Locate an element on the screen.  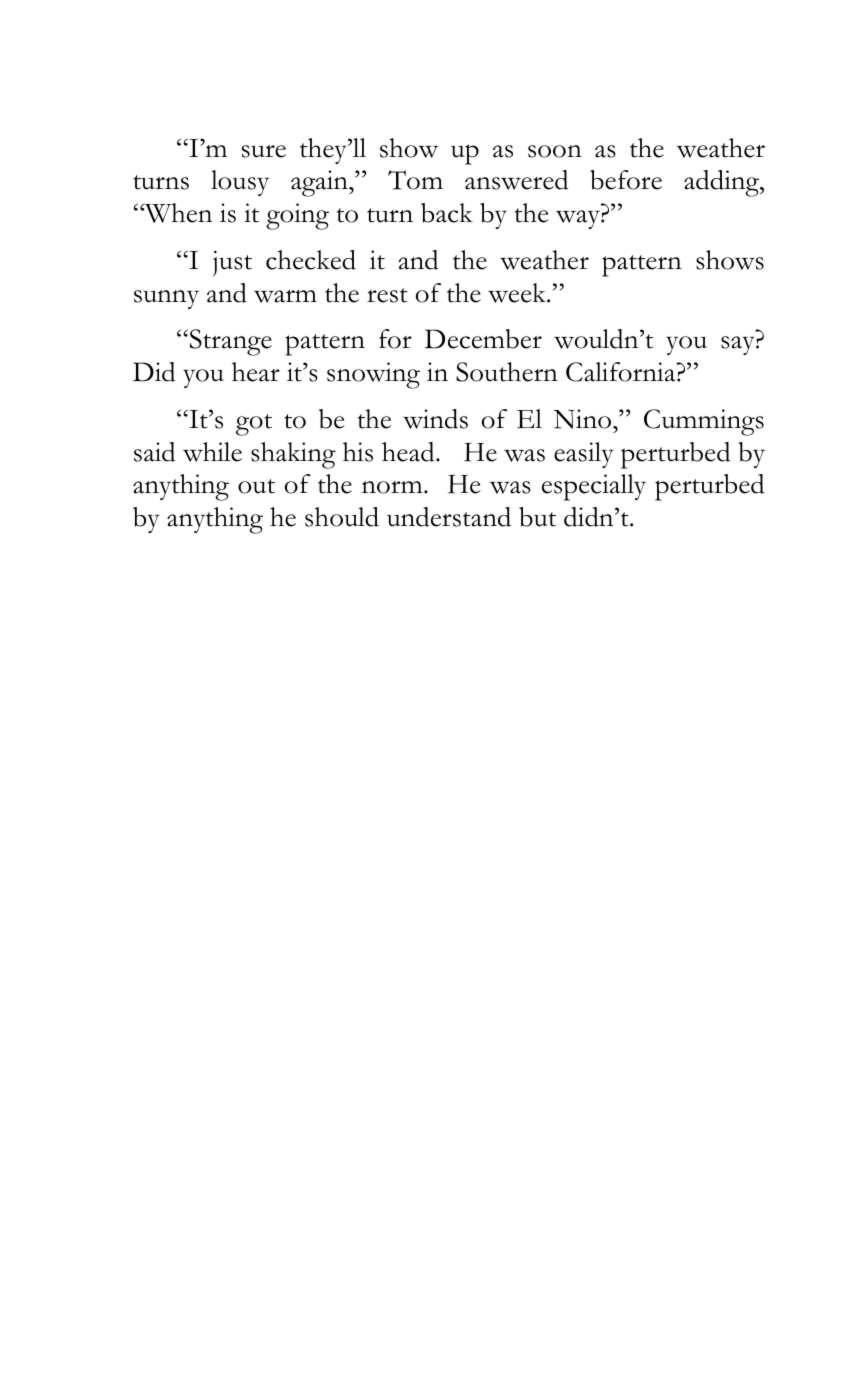
Tom is located at coordinates (415, 180).
